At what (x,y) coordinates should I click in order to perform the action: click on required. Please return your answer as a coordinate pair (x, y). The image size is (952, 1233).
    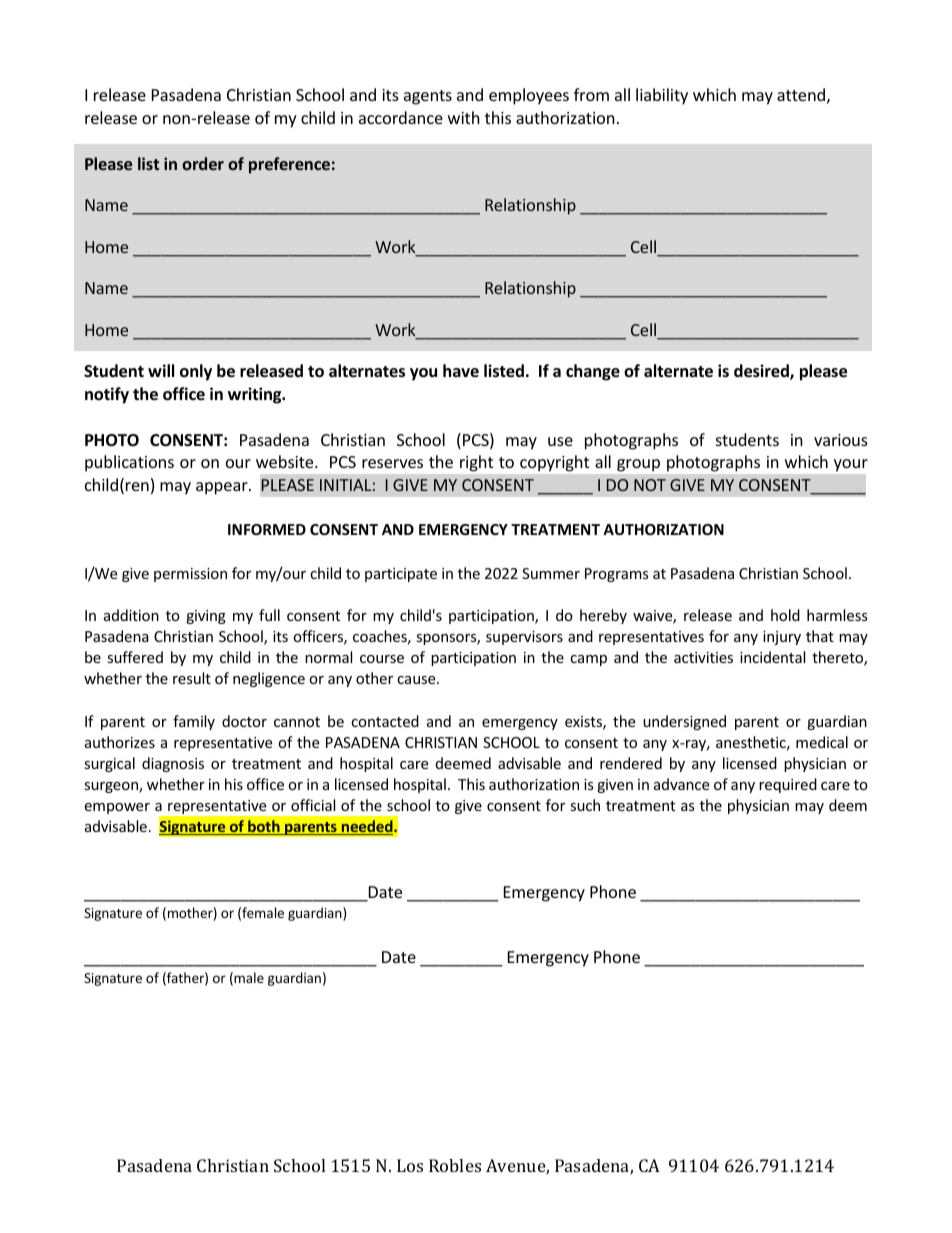
    Looking at the image, I should click on (788, 785).
